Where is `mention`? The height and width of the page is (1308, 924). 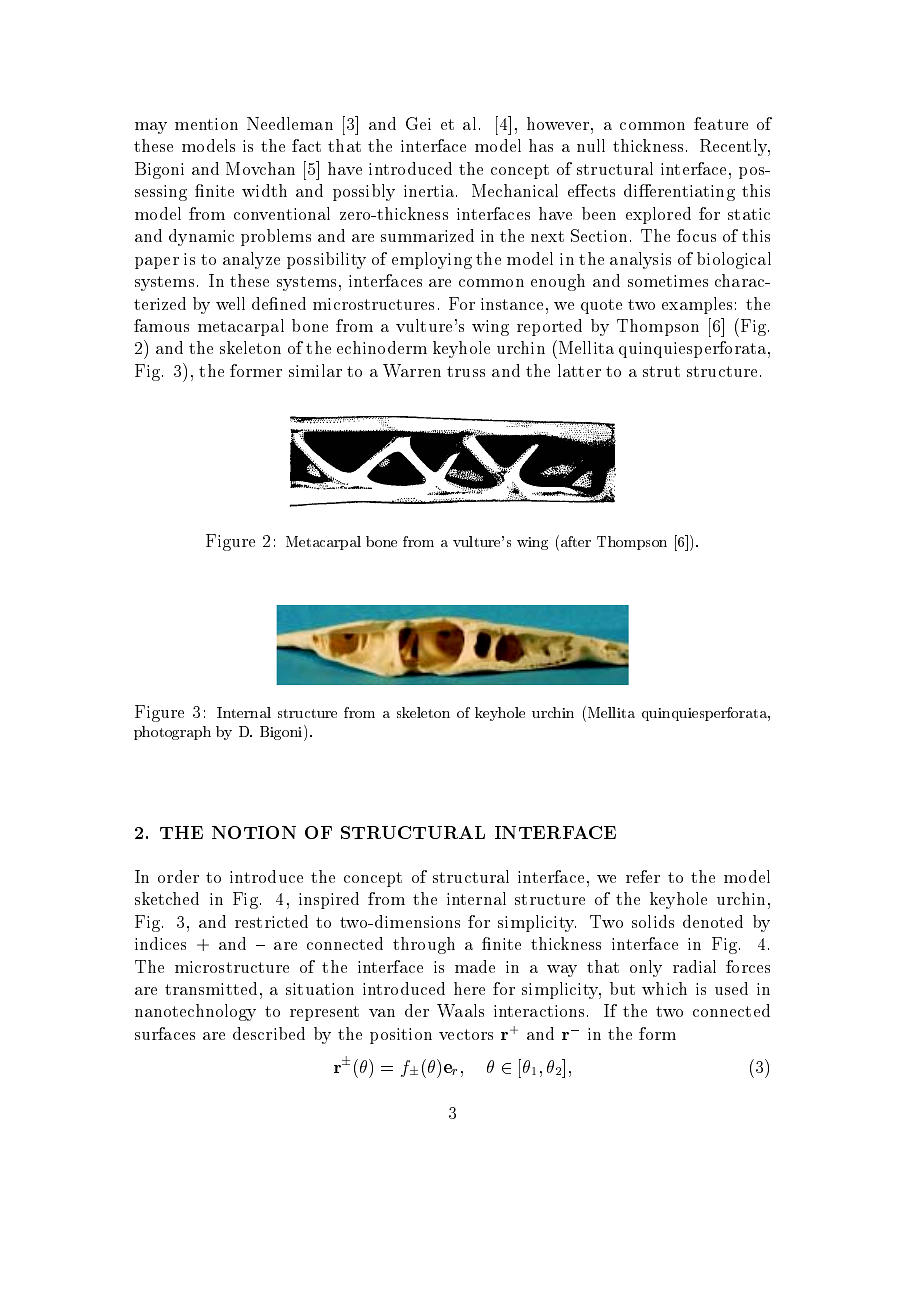
mention is located at coordinates (206, 124).
